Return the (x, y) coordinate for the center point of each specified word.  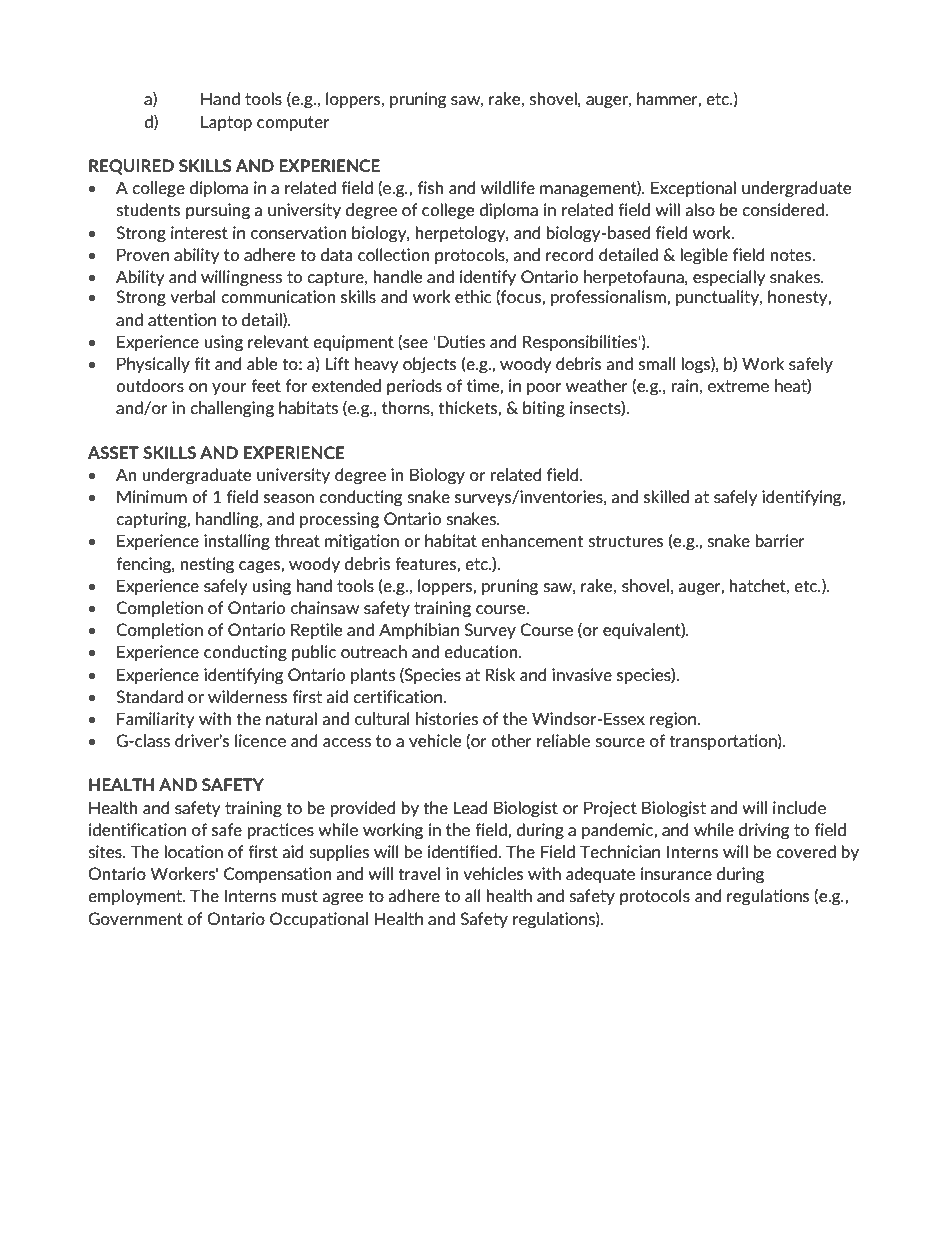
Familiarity (156, 720)
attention (182, 319)
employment (136, 897)
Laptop (226, 123)
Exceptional (693, 189)
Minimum (152, 496)
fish (431, 187)
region (674, 720)
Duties (461, 341)
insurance (676, 873)
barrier (780, 540)
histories (447, 718)
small (657, 363)
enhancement (532, 540)
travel (419, 873)
